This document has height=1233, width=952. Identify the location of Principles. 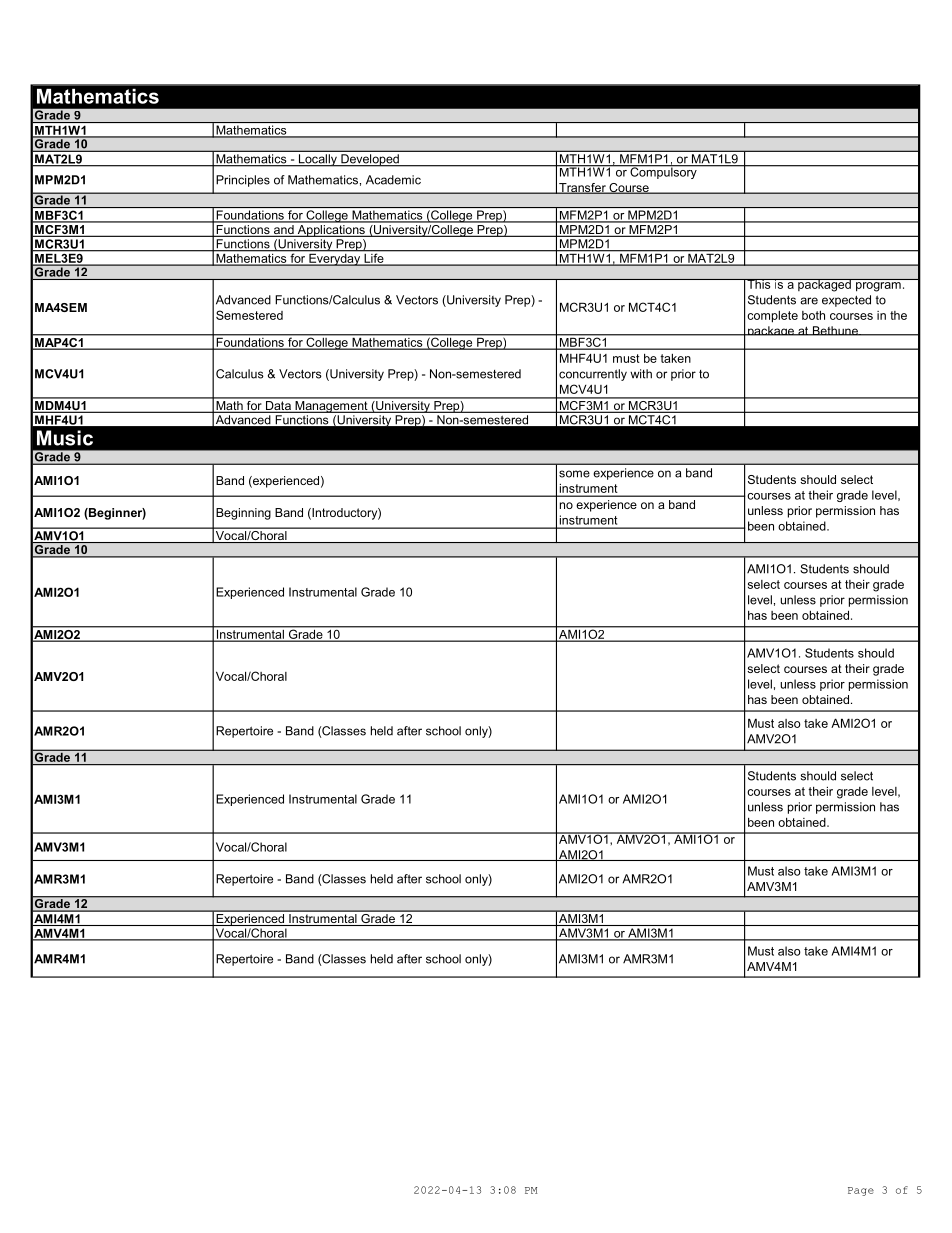
(243, 181).
